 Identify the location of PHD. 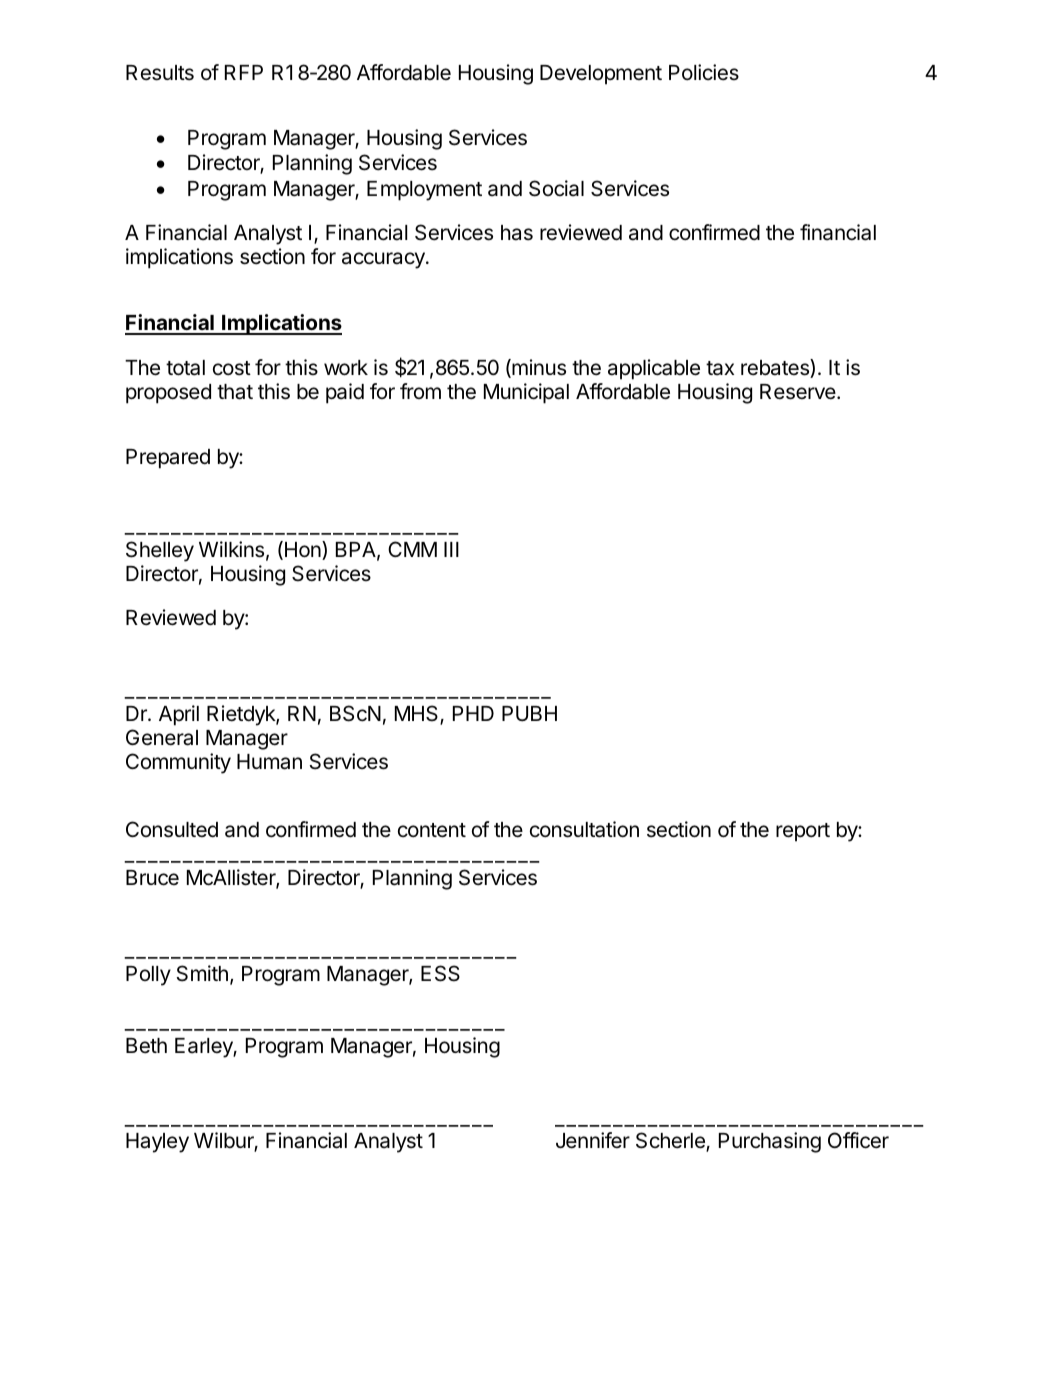
(473, 713).
